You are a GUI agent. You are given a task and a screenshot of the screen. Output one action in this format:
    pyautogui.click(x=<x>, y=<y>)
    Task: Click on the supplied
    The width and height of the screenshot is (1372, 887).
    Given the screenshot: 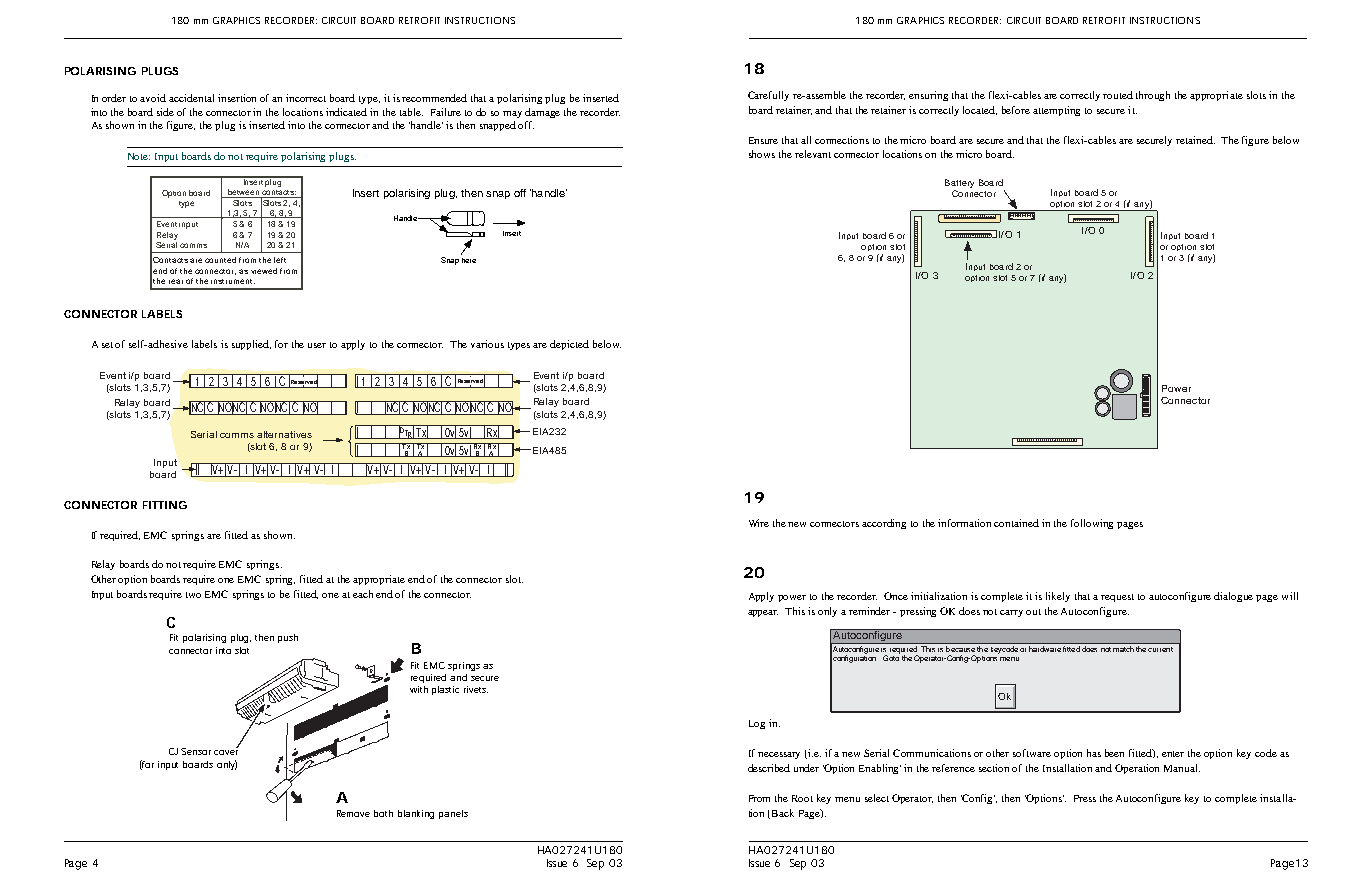 What is the action you would take?
    pyautogui.click(x=251, y=345)
